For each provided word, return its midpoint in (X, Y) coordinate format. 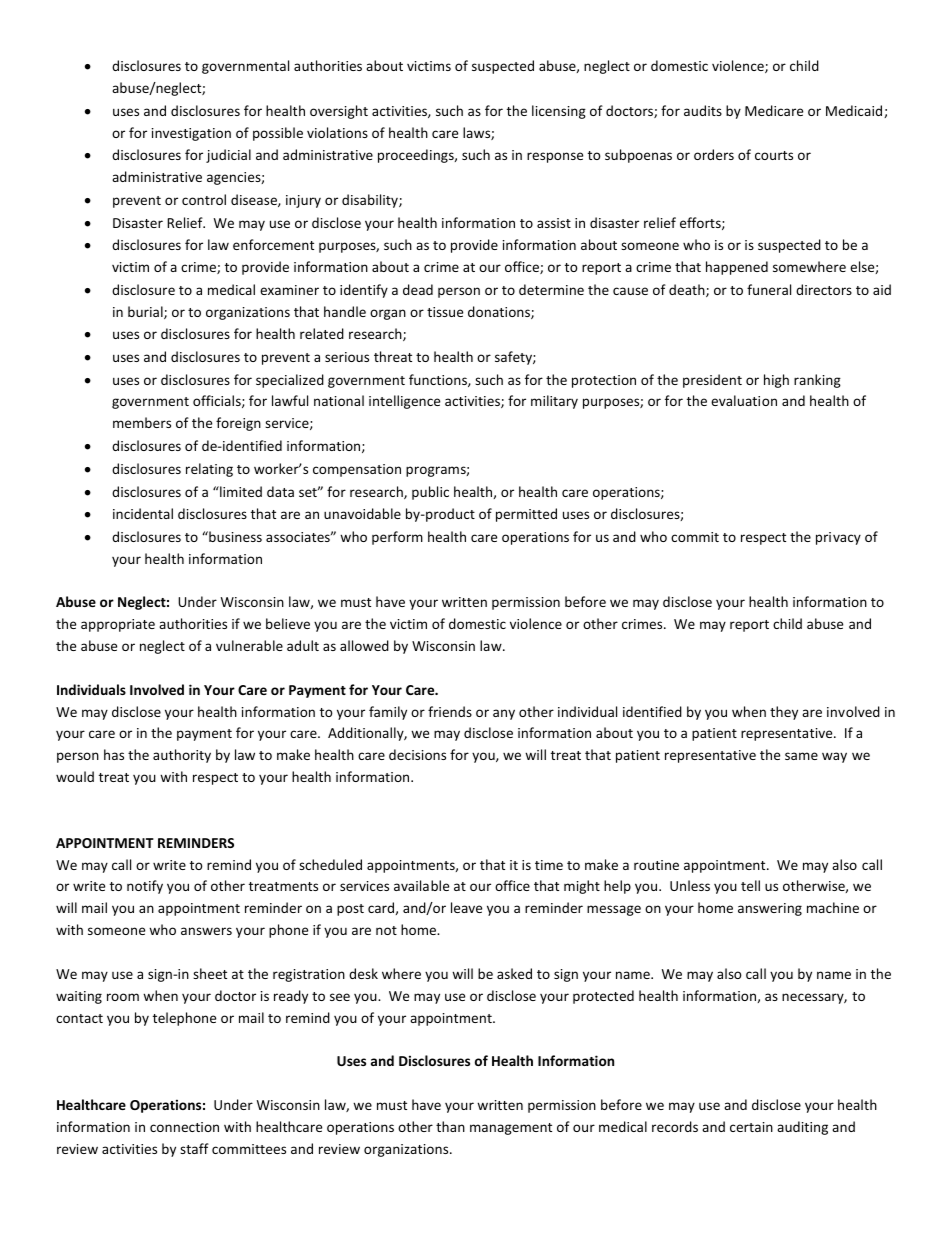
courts (774, 155)
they (784, 713)
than (450, 1126)
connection (184, 1127)
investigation (191, 134)
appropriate (118, 625)
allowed (364, 645)
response (555, 157)
